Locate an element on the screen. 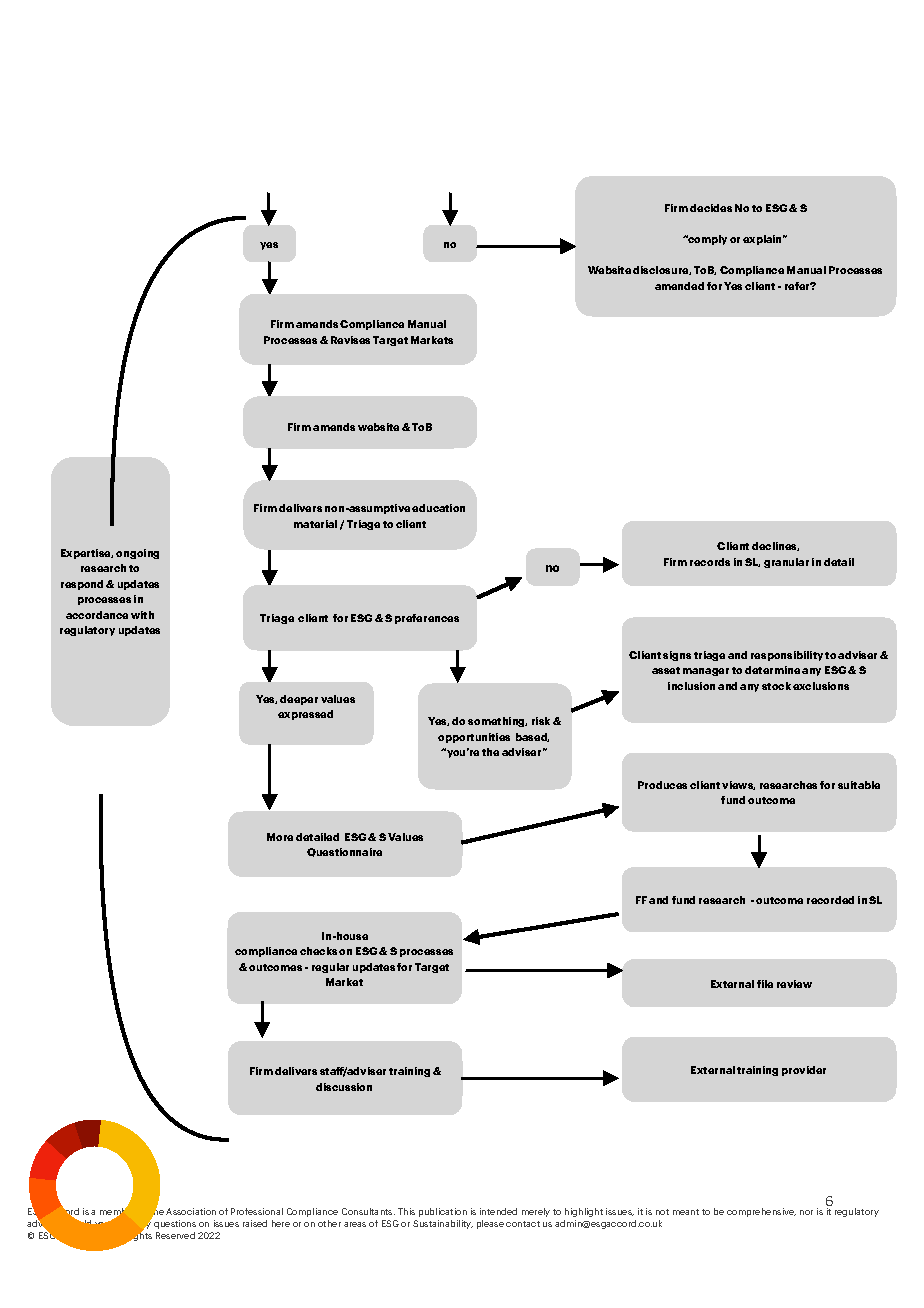  education is located at coordinates (438, 508).
